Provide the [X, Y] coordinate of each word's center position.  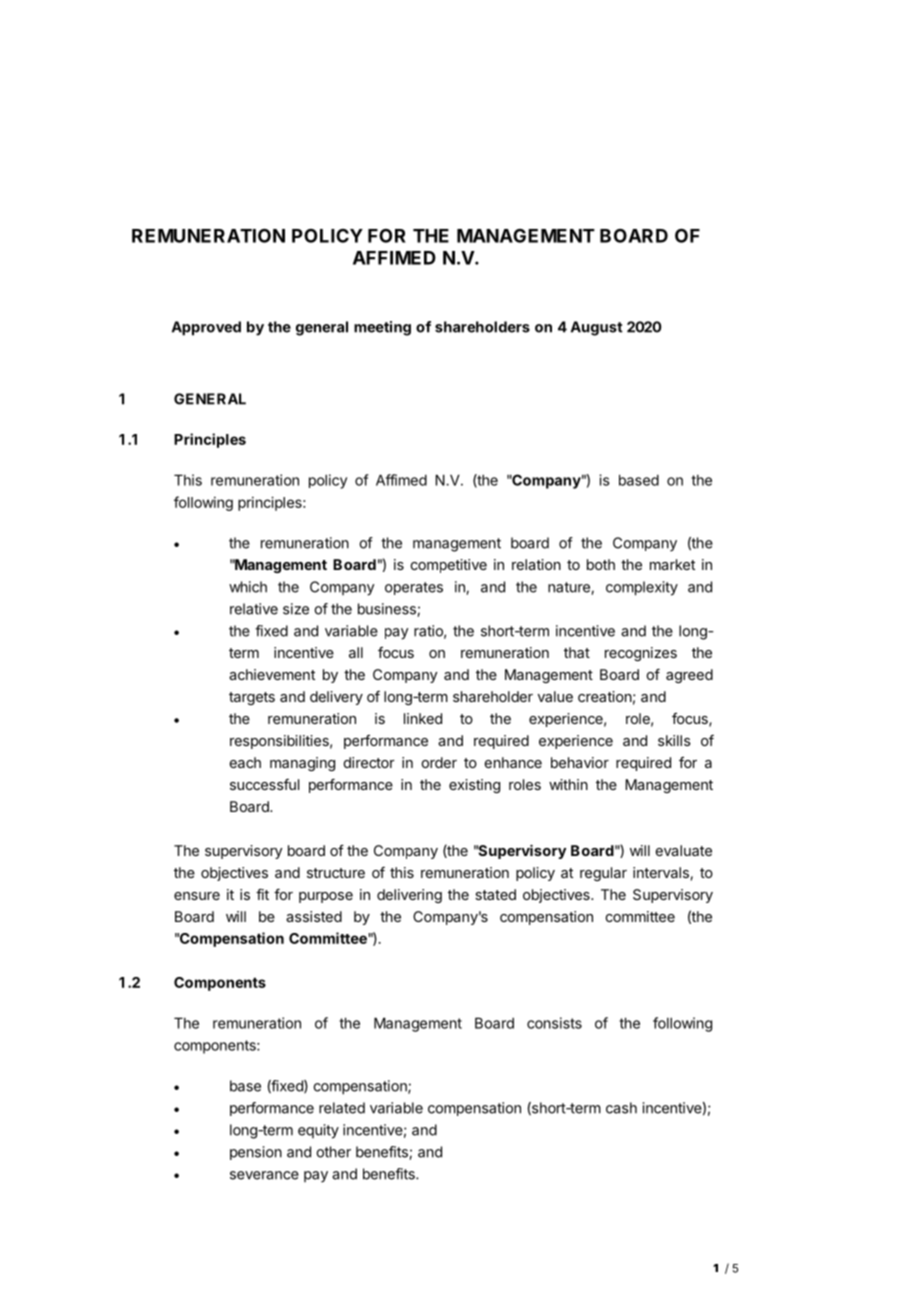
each [245, 762]
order [439, 762]
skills [674, 740]
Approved [206, 328]
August [597, 328]
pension [256, 1153]
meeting [382, 328]
